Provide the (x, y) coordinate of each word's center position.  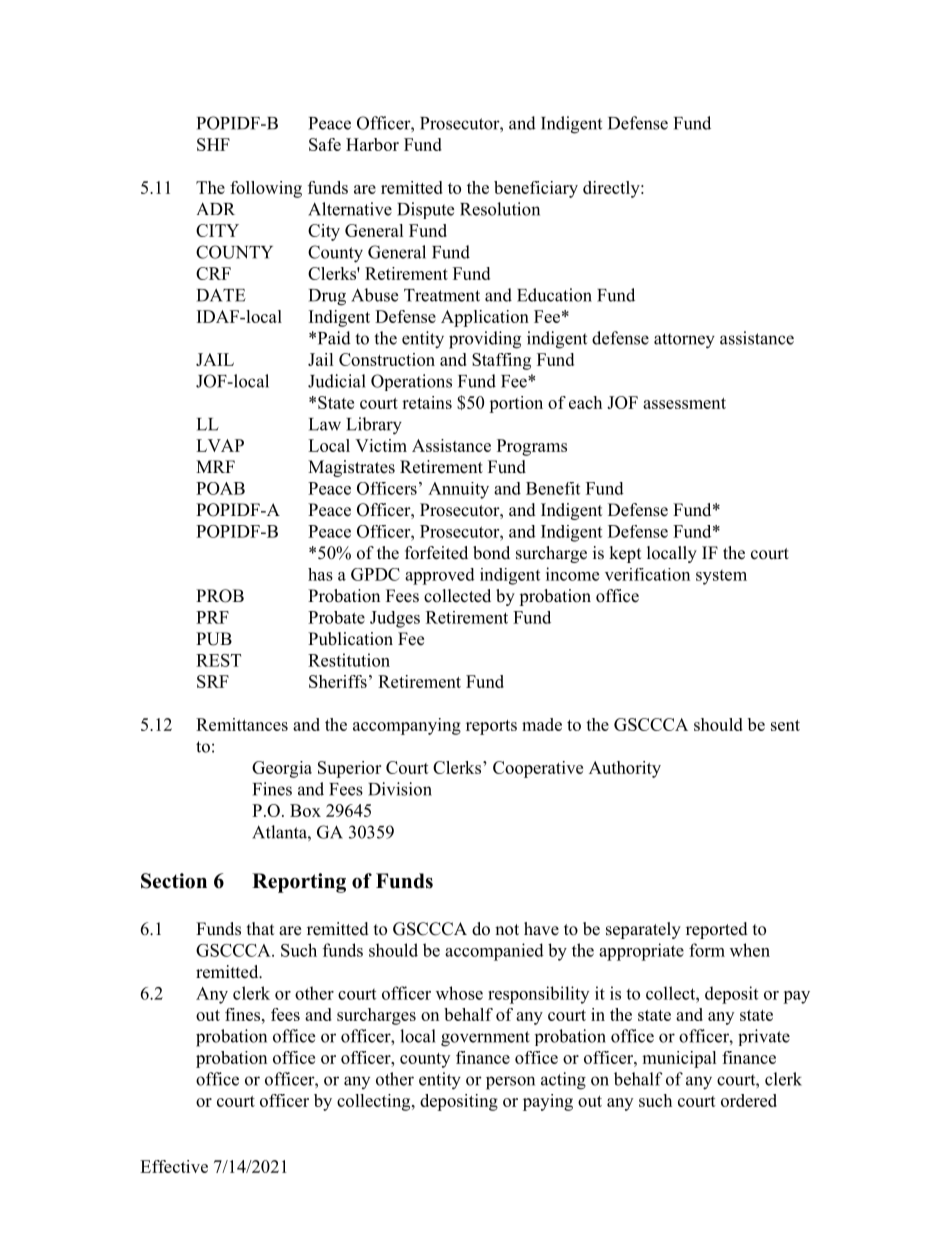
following (266, 189)
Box (305, 810)
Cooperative (538, 769)
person (510, 1083)
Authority (625, 769)
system (721, 577)
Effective (174, 1166)
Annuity (458, 490)
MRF (215, 466)
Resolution (500, 209)
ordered (749, 1100)
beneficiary (536, 189)
